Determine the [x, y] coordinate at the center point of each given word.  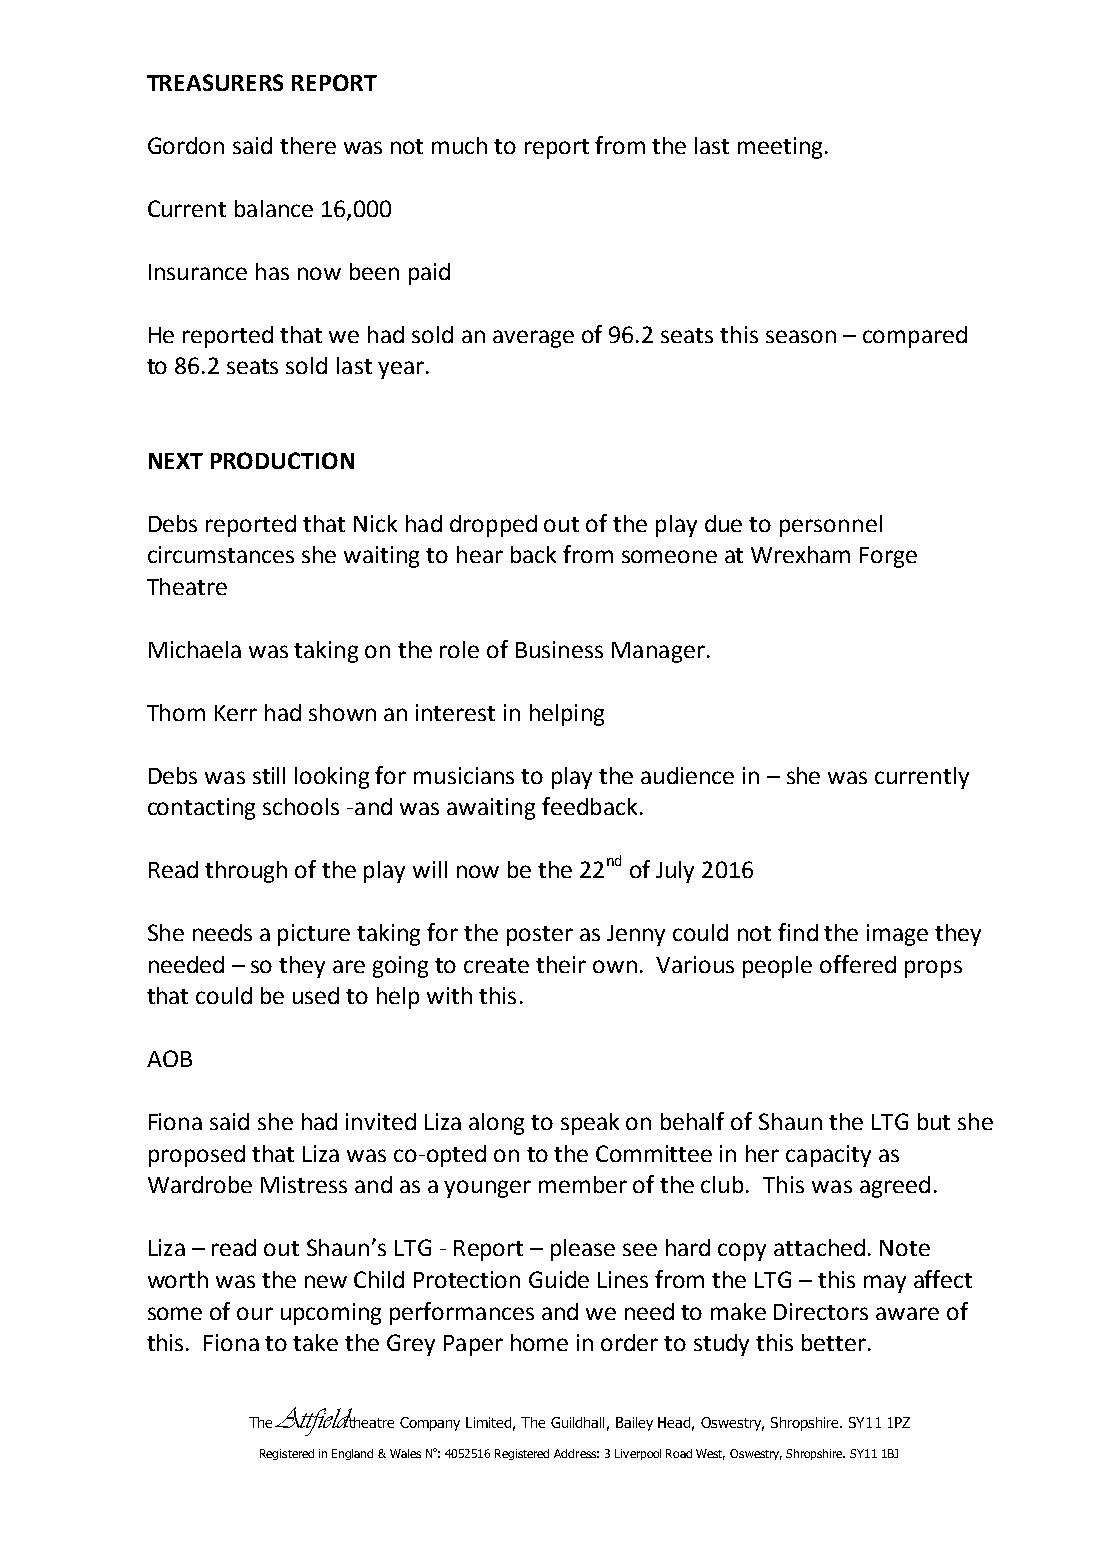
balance [274, 208]
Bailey [634, 1424]
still [269, 775]
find [798, 932]
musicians [464, 775]
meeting [780, 148]
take [315, 1342]
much [459, 145]
